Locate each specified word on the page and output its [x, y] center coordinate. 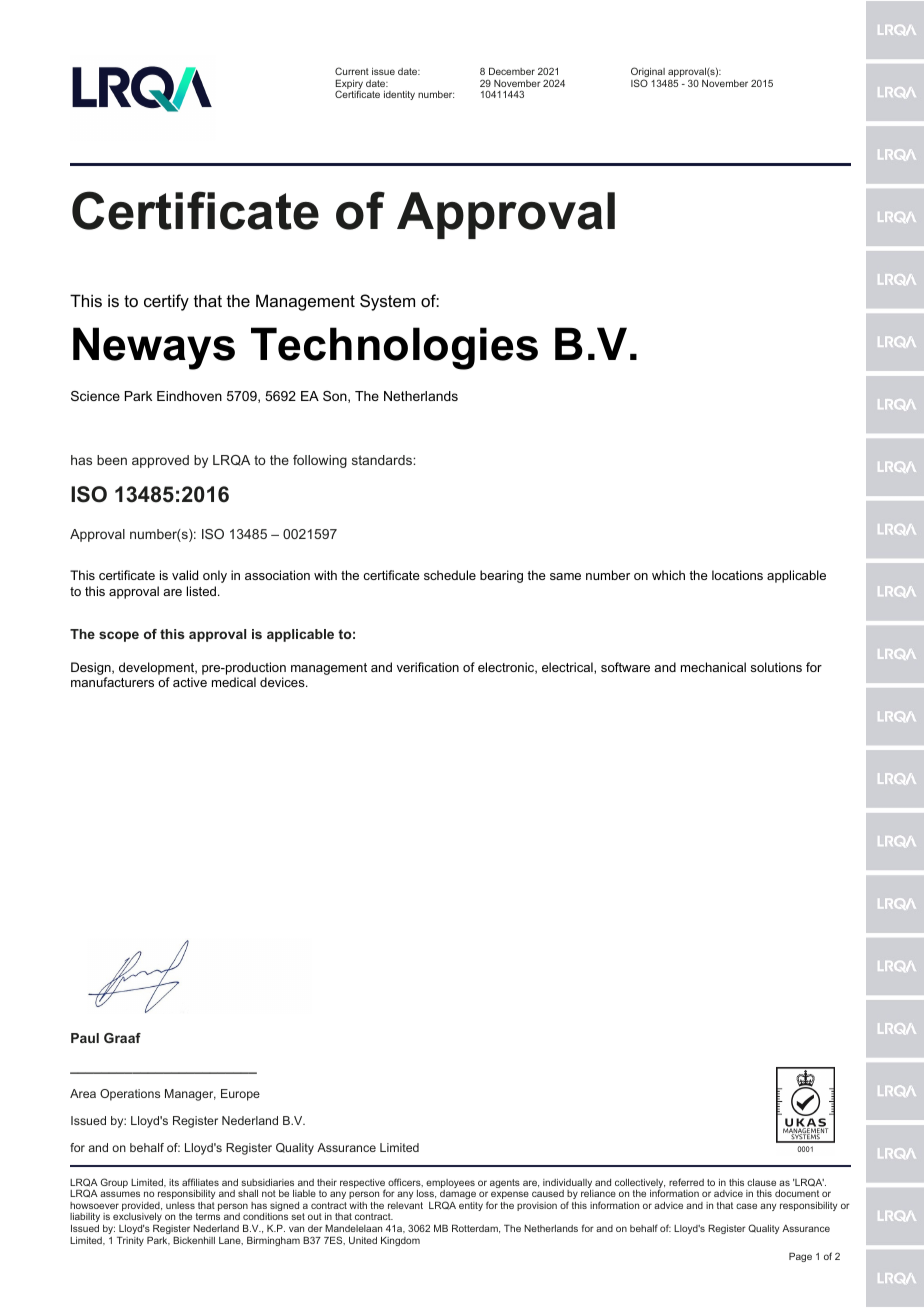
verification [428, 667]
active [190, 682]
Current [352, 71]
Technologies [394, 348]
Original [648, 73]
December [512, 71]
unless [180, 1205]
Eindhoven [189, 396]
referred [686, 1182]
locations [737, 575]
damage [458, 1196]
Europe [240, 1095]
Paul [85, 1038]
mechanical [713, 667]
